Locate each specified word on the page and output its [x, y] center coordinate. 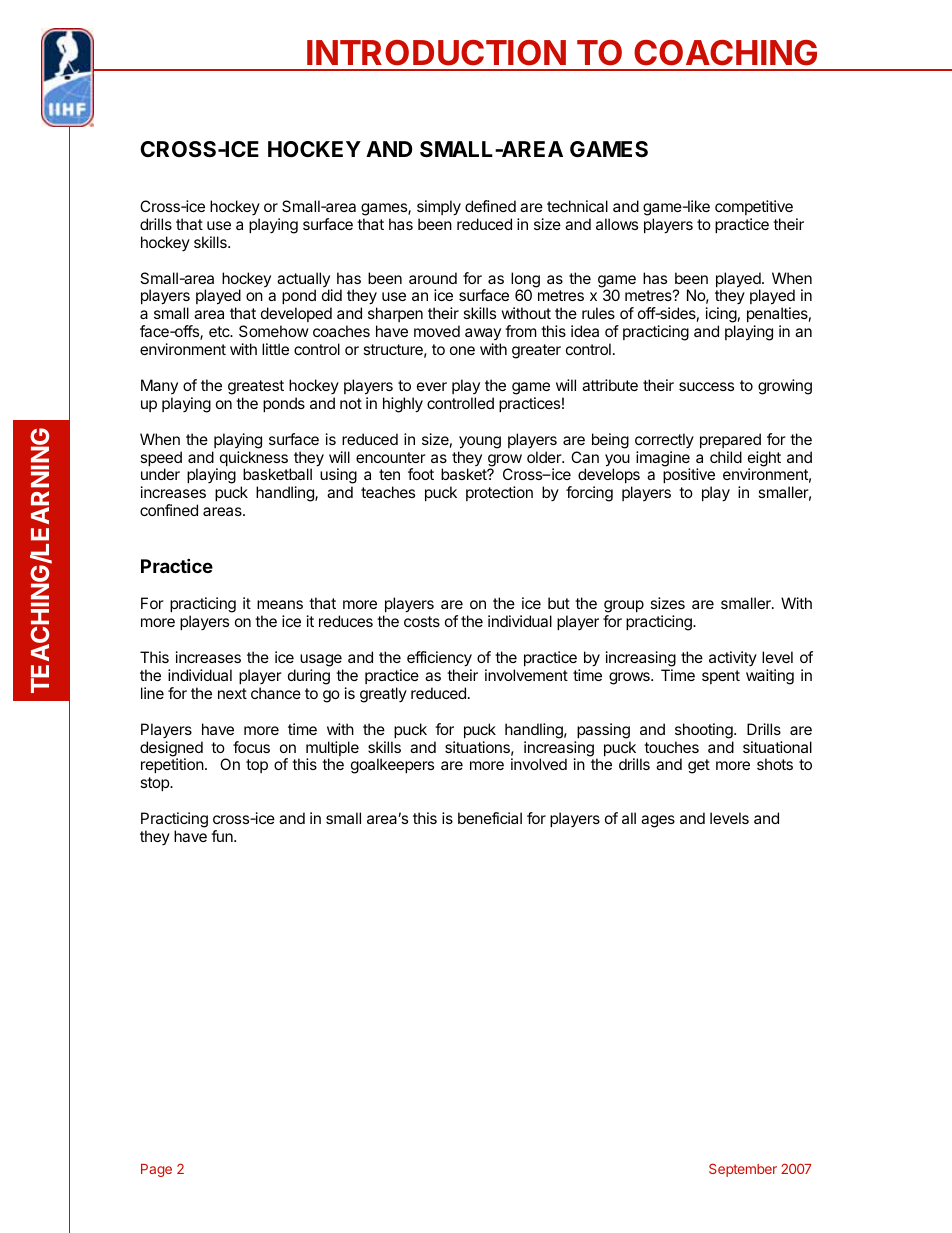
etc [220, 331]
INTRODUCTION [436, 53]
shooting [705, 731]
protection [499, 493]
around [433, 278]
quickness [252, 460]
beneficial [490, 818]
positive [689, 477]
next [232, 693]
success [706, 386]
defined [490, 206]
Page [156, 1170]
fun [223, 836]
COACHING [725, 53]
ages [658, 821]
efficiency [439, 659]
